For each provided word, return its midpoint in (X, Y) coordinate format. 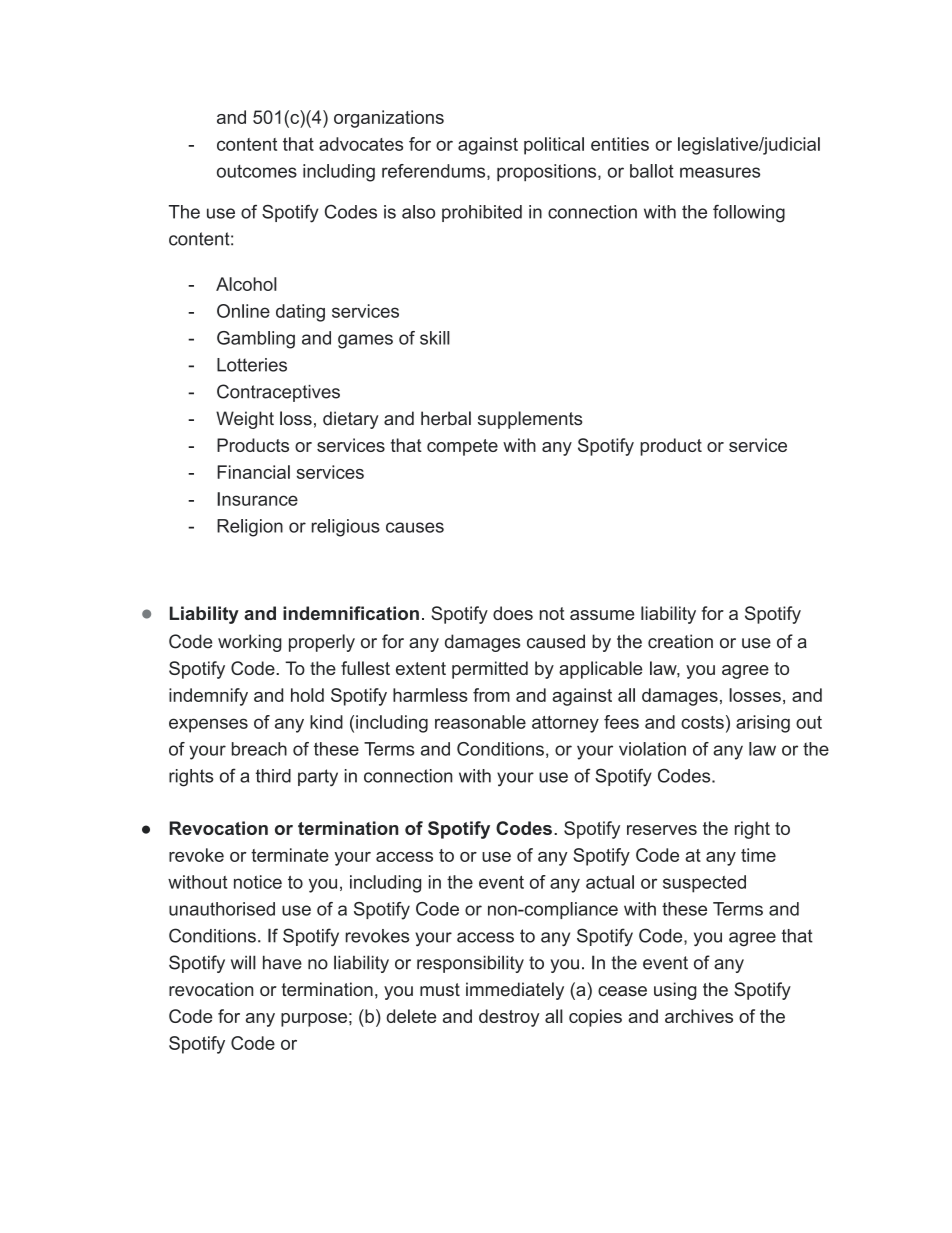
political (554, 146)
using (675, 991)
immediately (515, 991)
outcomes (257, 171)
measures (720, 172)
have (282, 962)
